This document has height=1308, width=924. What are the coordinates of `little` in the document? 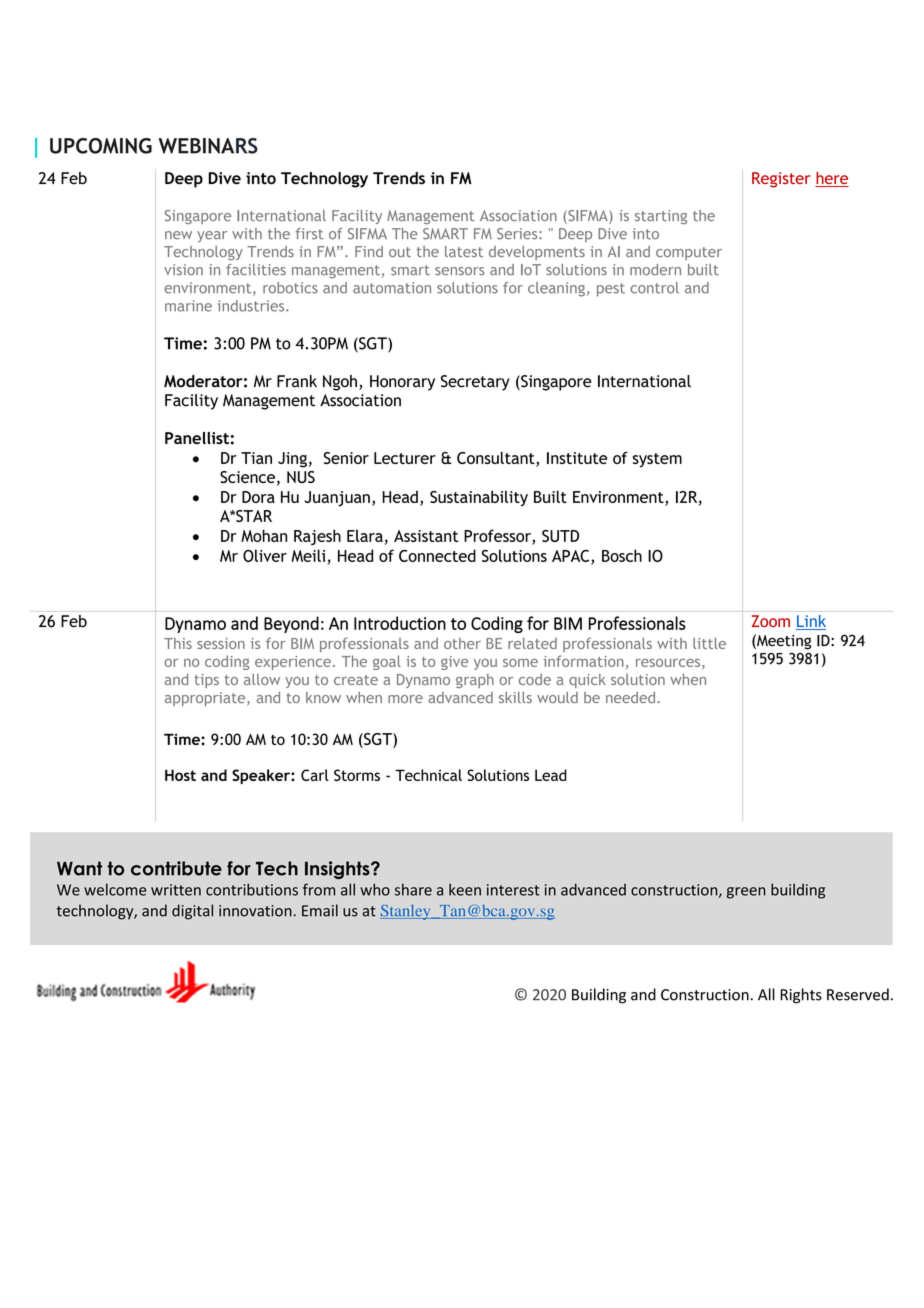 It's located at (709, 643).
